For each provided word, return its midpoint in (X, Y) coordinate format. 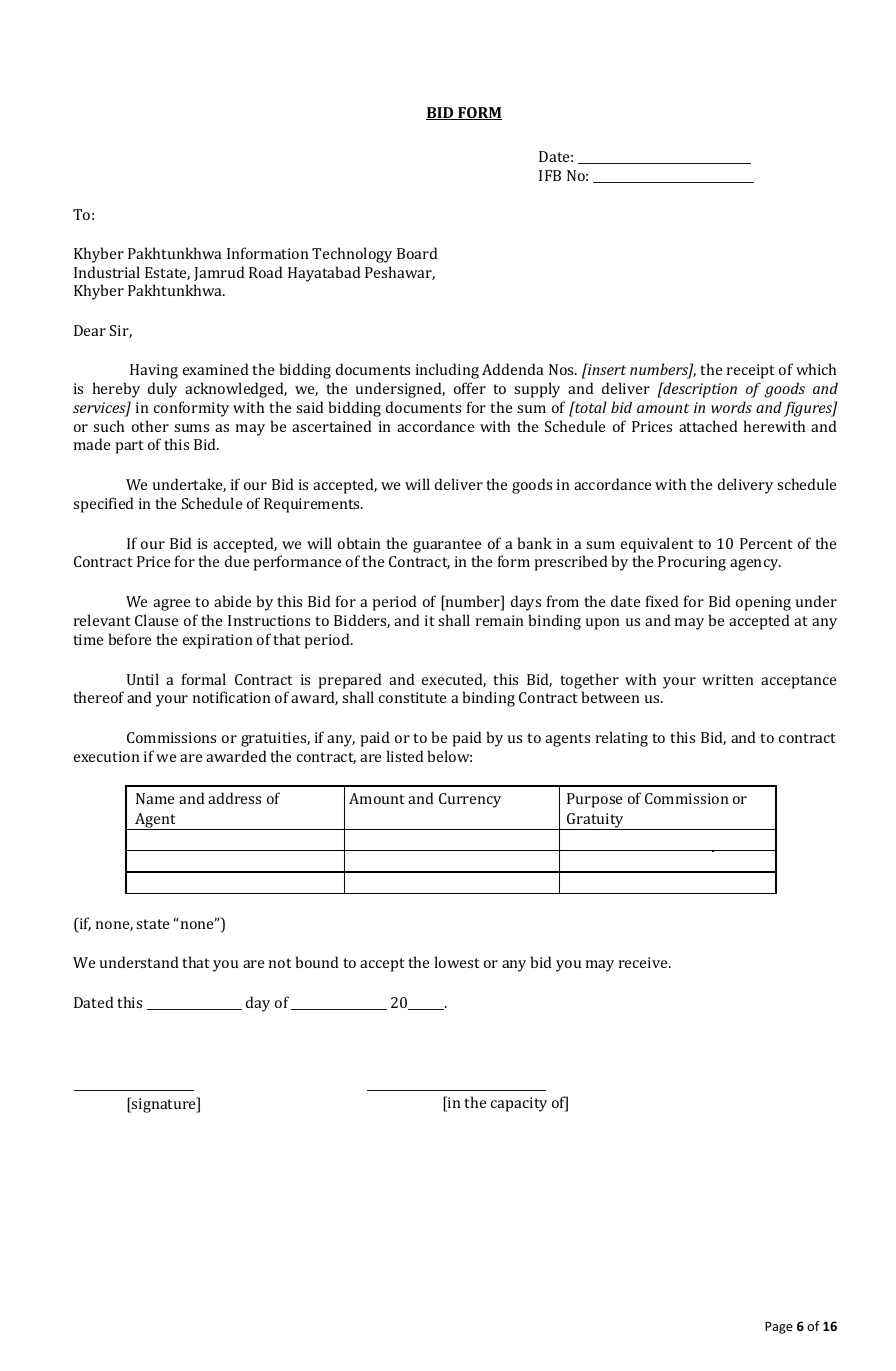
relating (622, 739)
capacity (519, 1104)
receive (644, 962)
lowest (457, 962)
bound (317, 962)
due (237, 561)
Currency (470, 800)
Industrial (107, 272)
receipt (751, 371)
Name (155, 798)
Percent (766, 543)
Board (417, 253)
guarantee (447, 546)
